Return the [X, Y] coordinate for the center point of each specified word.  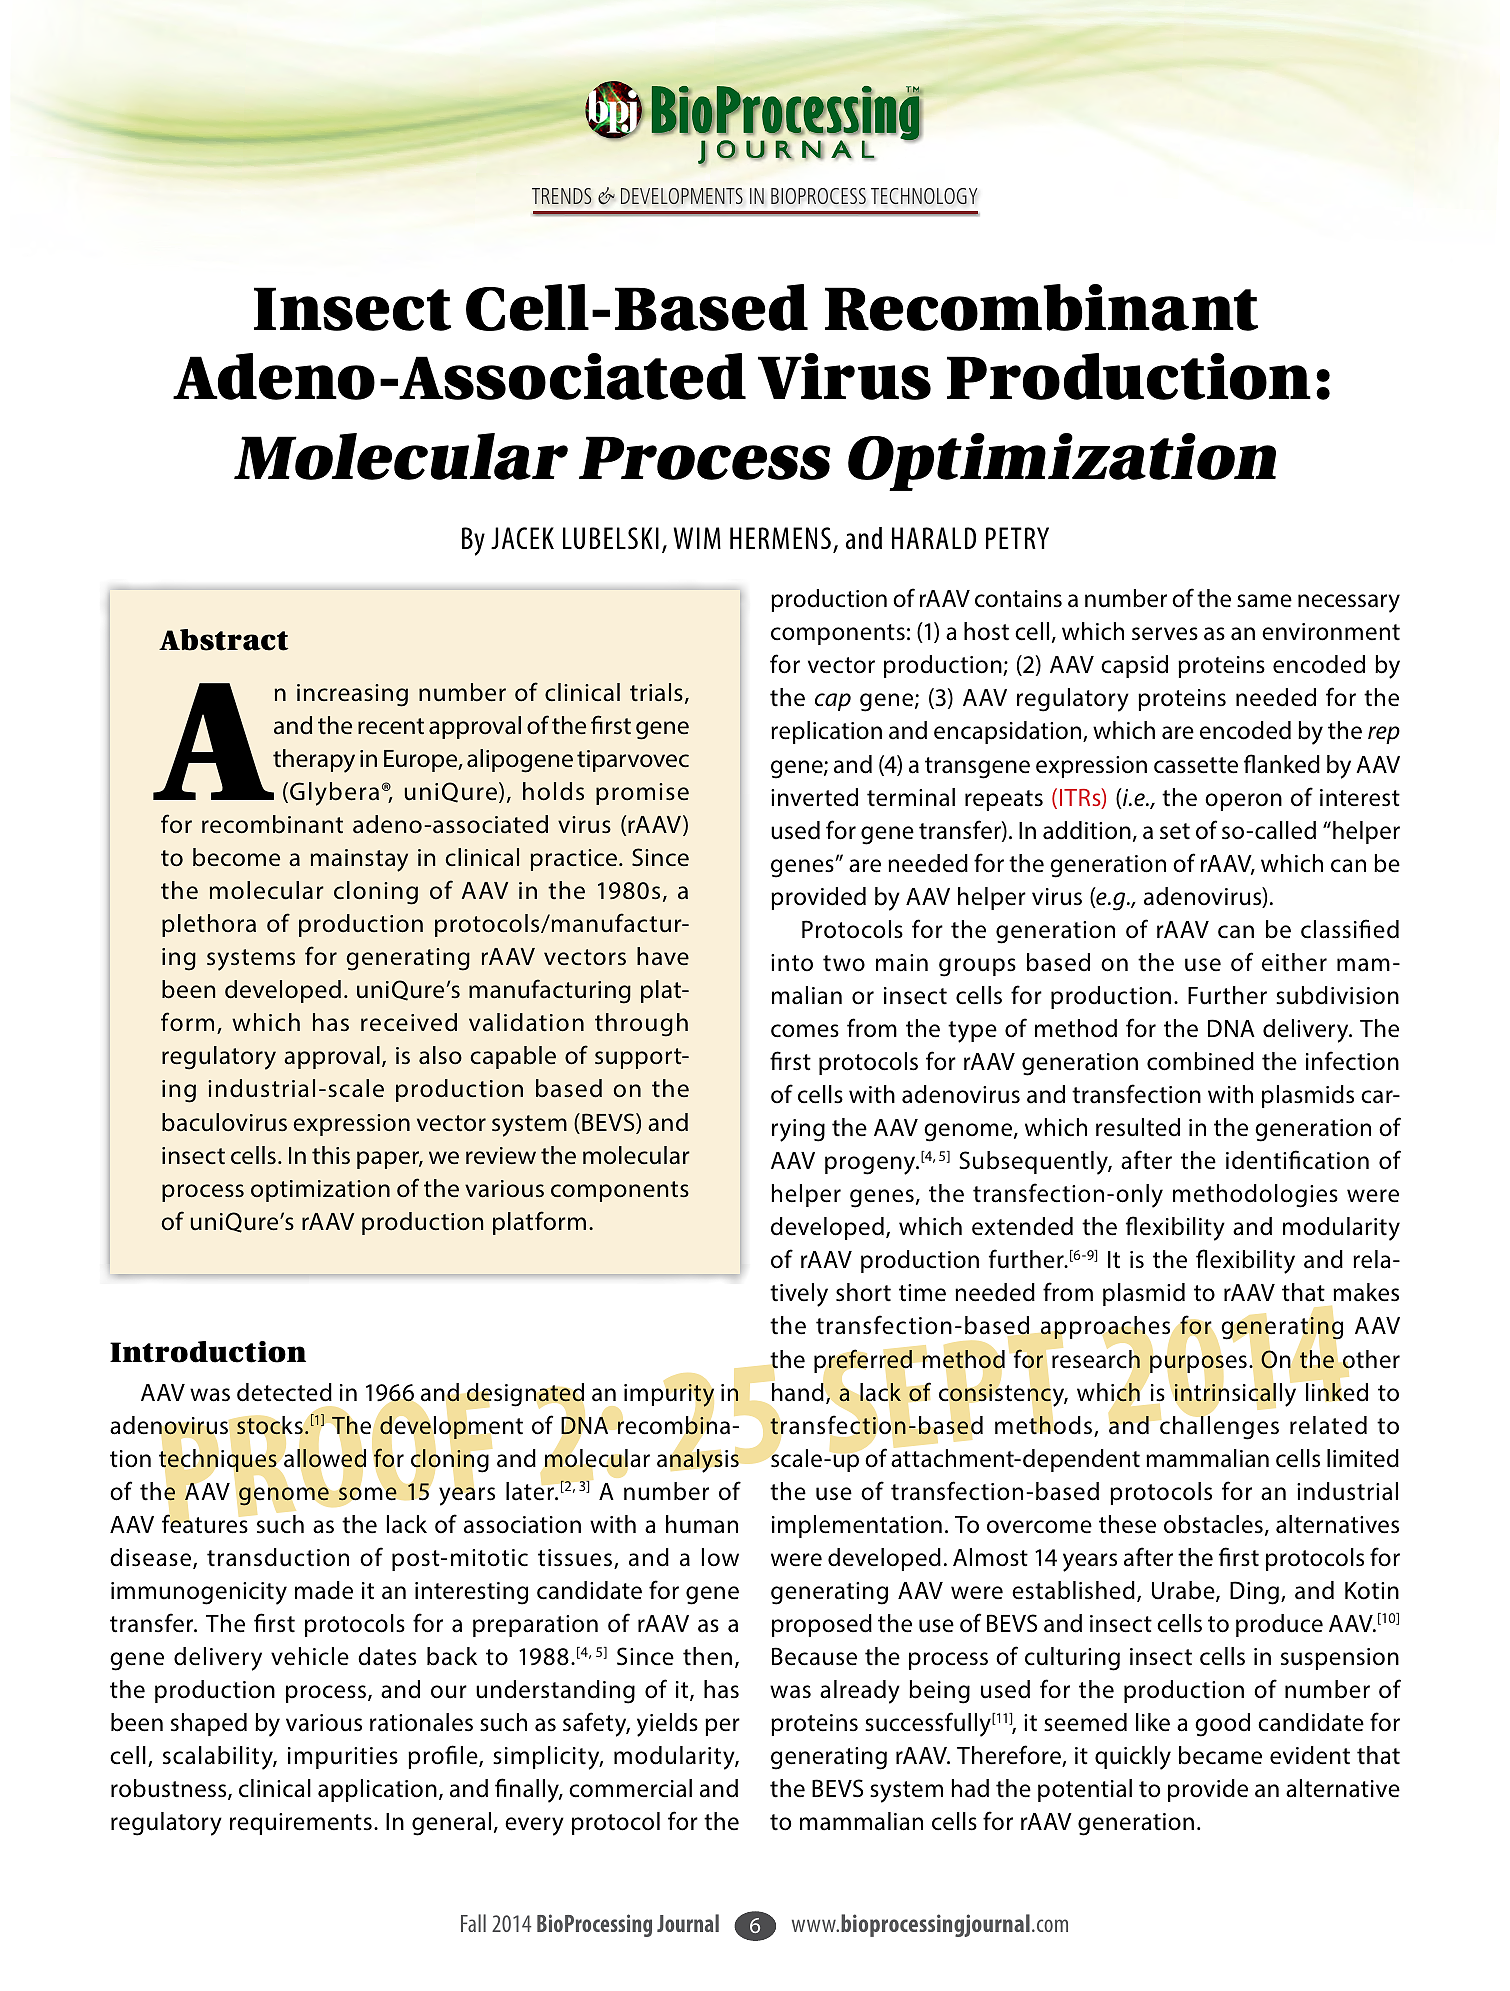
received [409, 1022]
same [1264, 601]
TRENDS [562, 196]
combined [1200, 1061]
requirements [301, 1824]
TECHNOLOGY [924, 196]
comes [805, 1031]
